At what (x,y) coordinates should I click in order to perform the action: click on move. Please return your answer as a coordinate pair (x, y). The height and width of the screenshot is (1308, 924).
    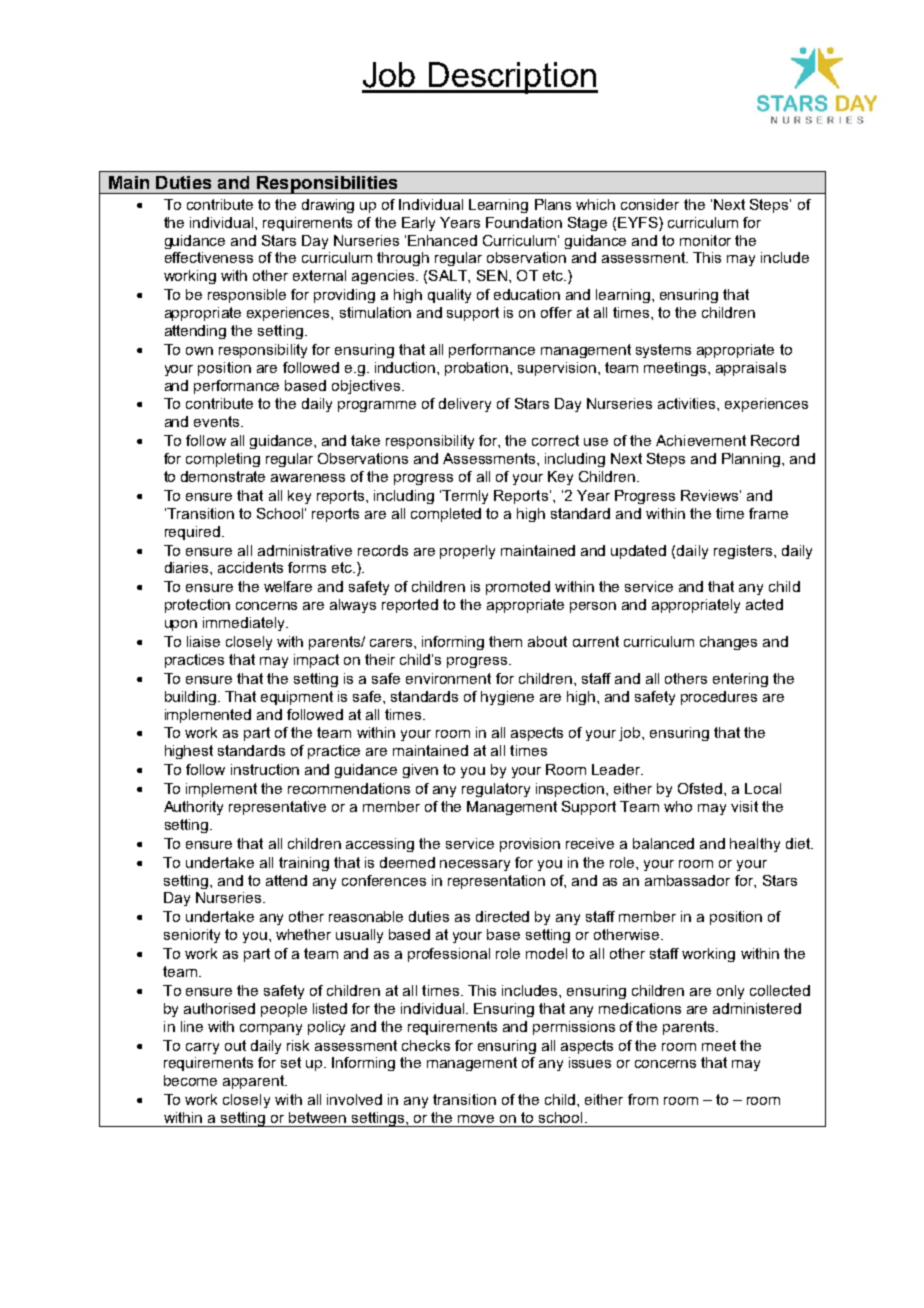
    Looking at the image, I should click on (476, 1119).
